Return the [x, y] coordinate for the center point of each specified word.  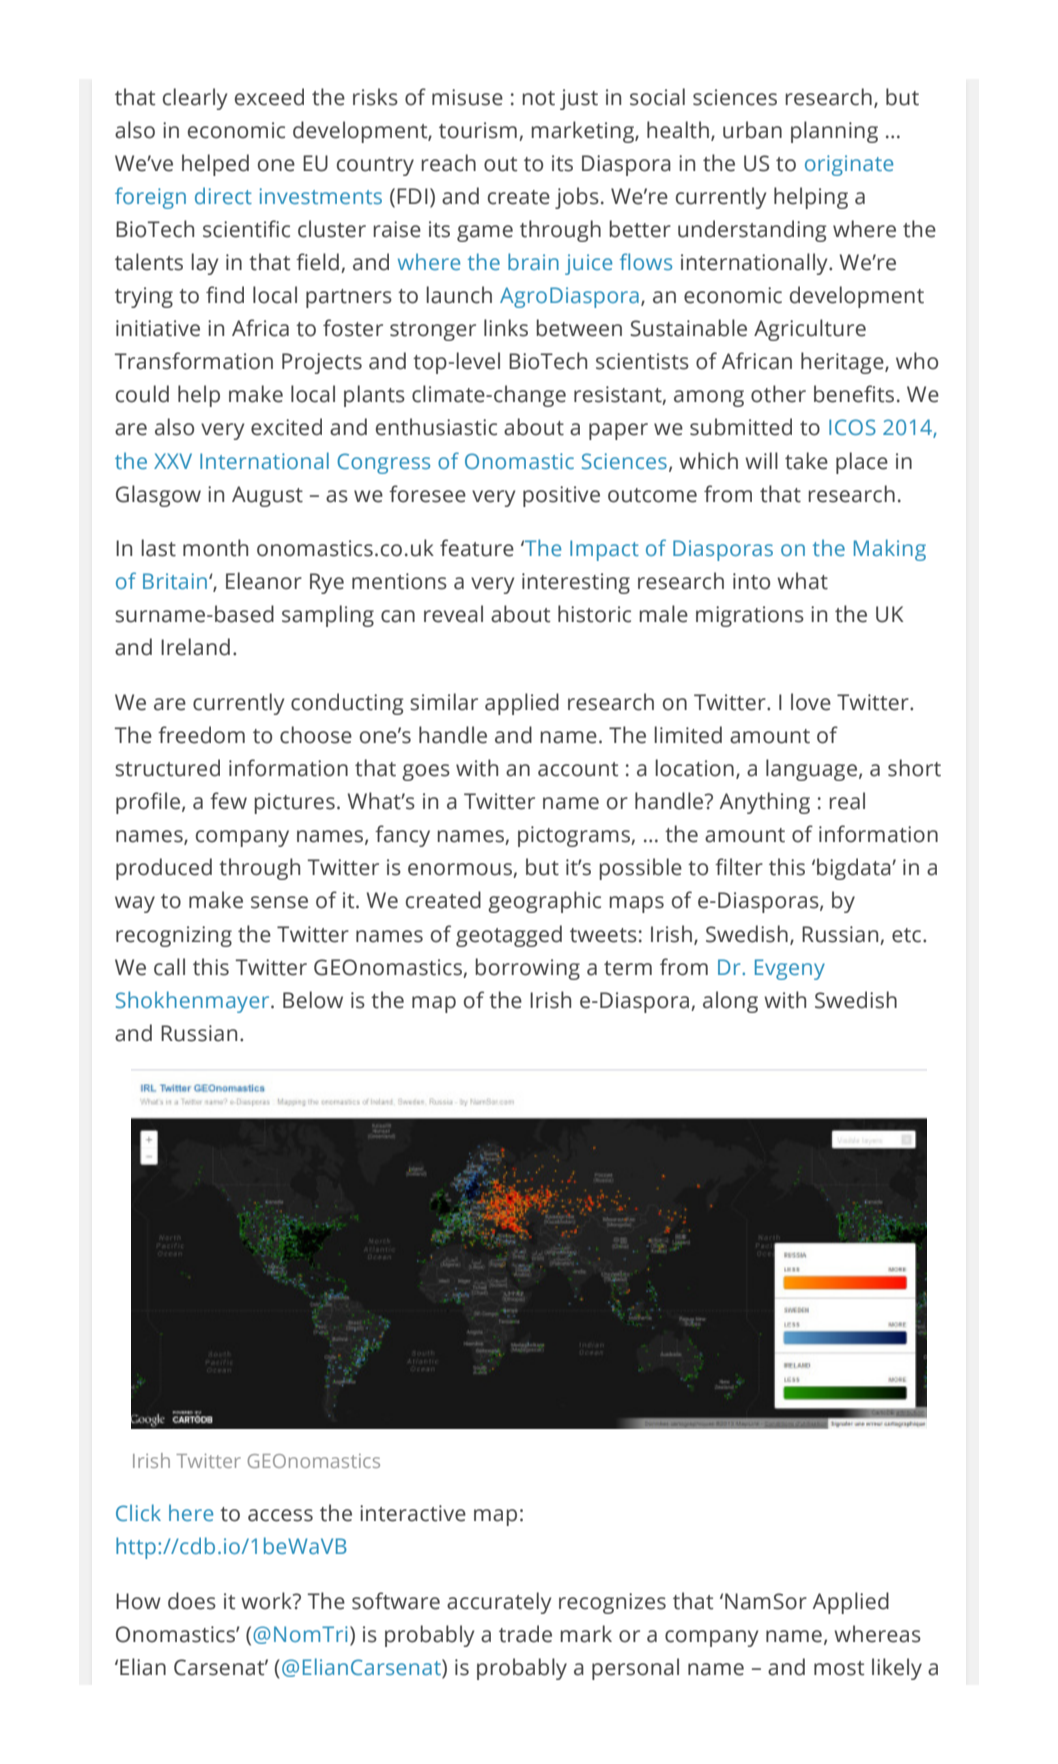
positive [561, 496]
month [215, 548]
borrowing [527, 969]
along [730, 1002]
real [847, 801]
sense [279, 902]
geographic [544, 902]
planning [834, 132]
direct [223, 195]
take [806, 461]
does [192, 1601]
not [538, 98]
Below [313, 1000]
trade [525, 1634]
